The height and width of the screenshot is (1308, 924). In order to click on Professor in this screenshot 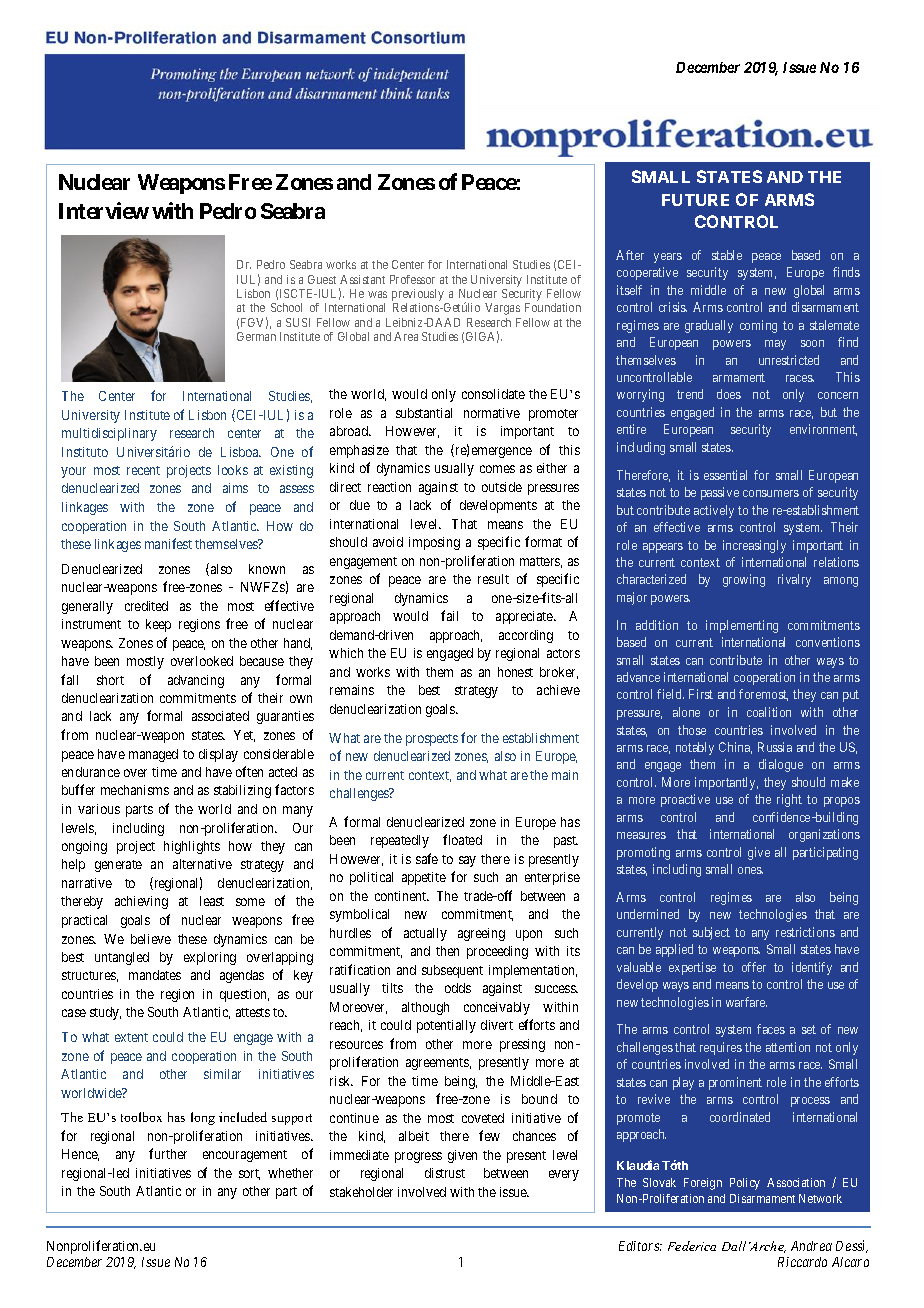, I will do `click(412, 279)`.
